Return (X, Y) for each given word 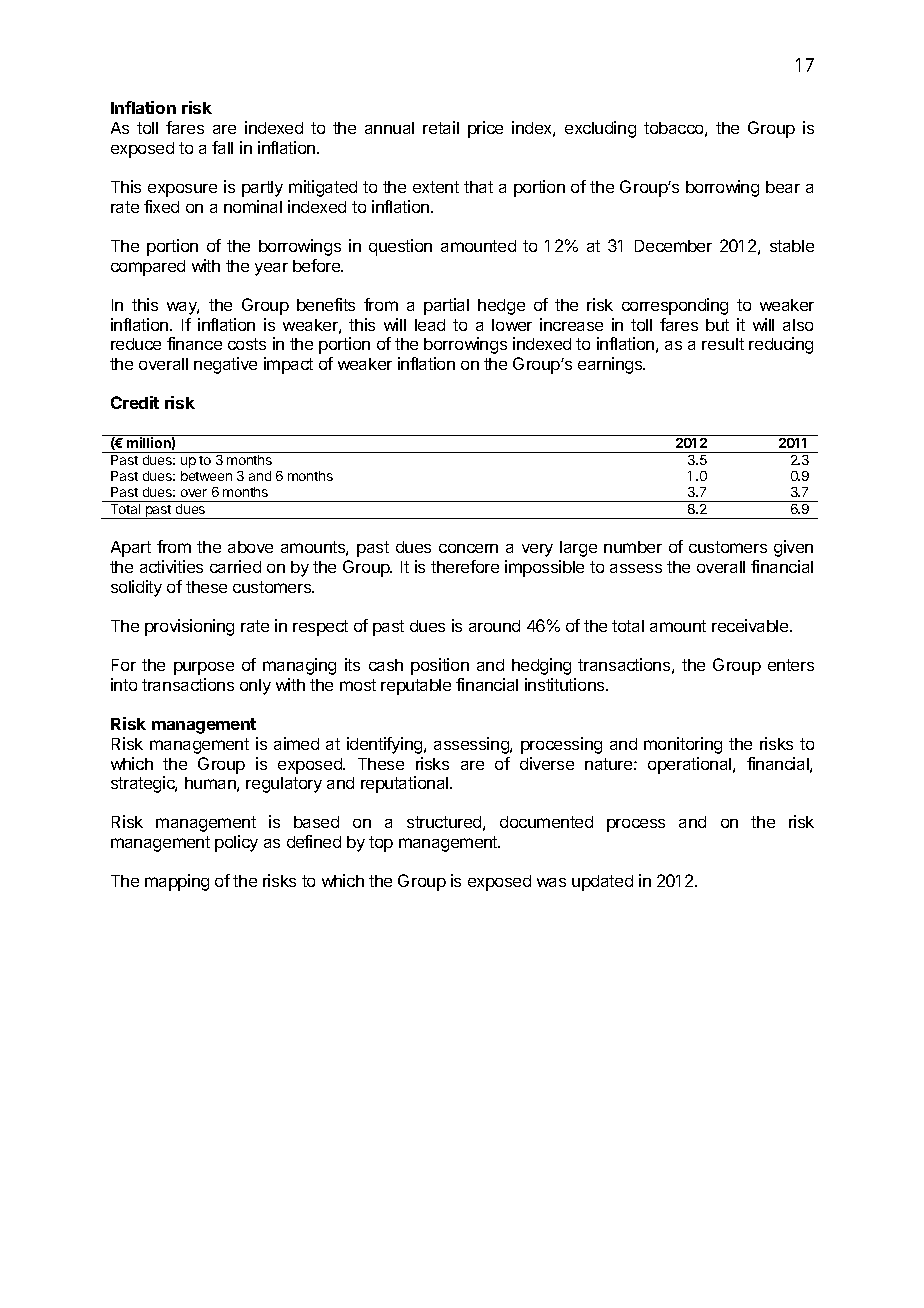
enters (791, 665)
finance (194, 343)
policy (236, 843)
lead (430, 325)
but (717, 325)
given (793, 548)
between (206, 476)
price (485, 129)
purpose (204, 668)
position (440, 666)
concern (468, 548)
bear (783, 187)
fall (222, 147)
